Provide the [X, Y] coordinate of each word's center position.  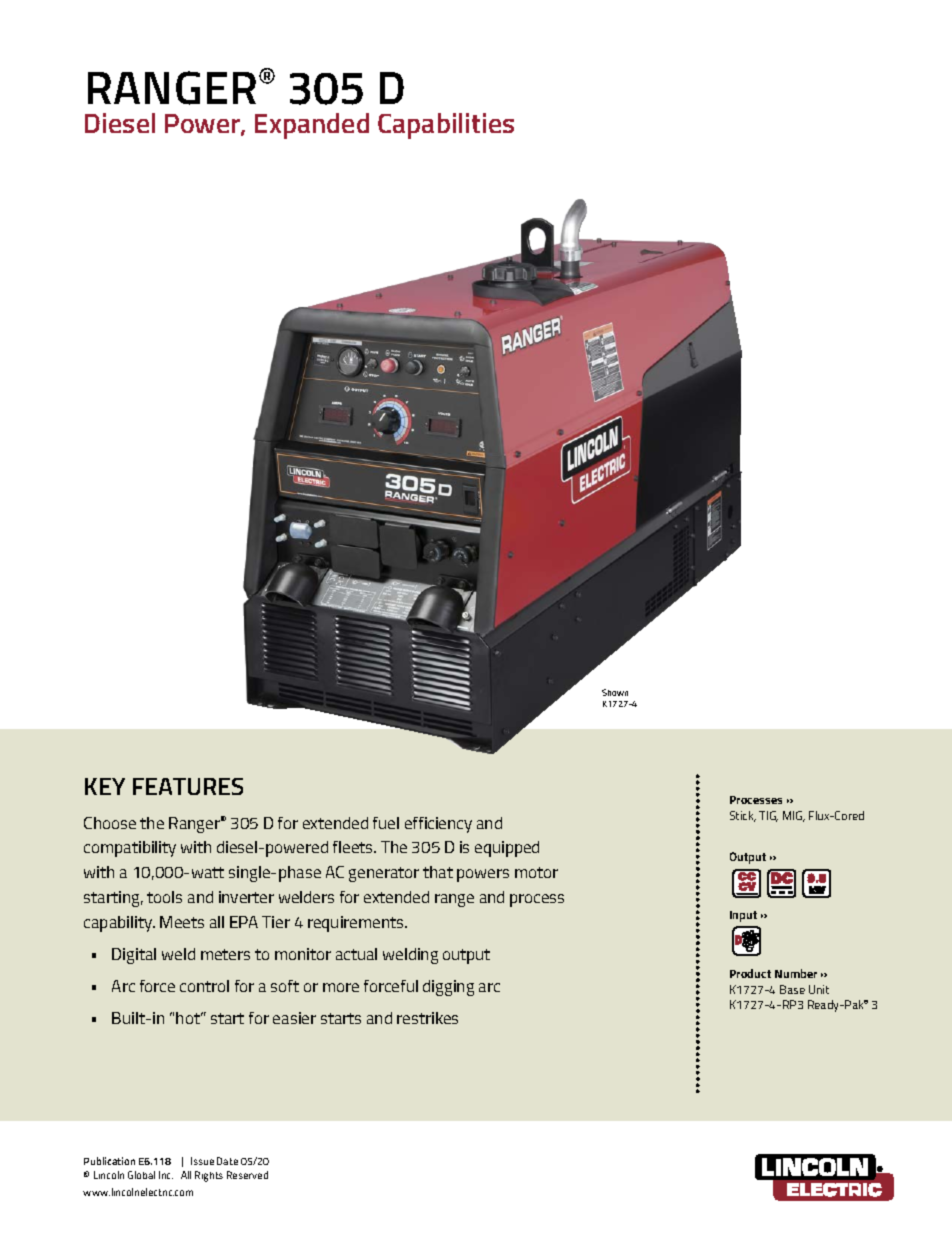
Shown [615, 692]
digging [448, 988]
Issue [202, 1161]
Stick [743, 816]
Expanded [312, 126]
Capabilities [446, 126]
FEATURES [188, 786]
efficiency [438, 825]
